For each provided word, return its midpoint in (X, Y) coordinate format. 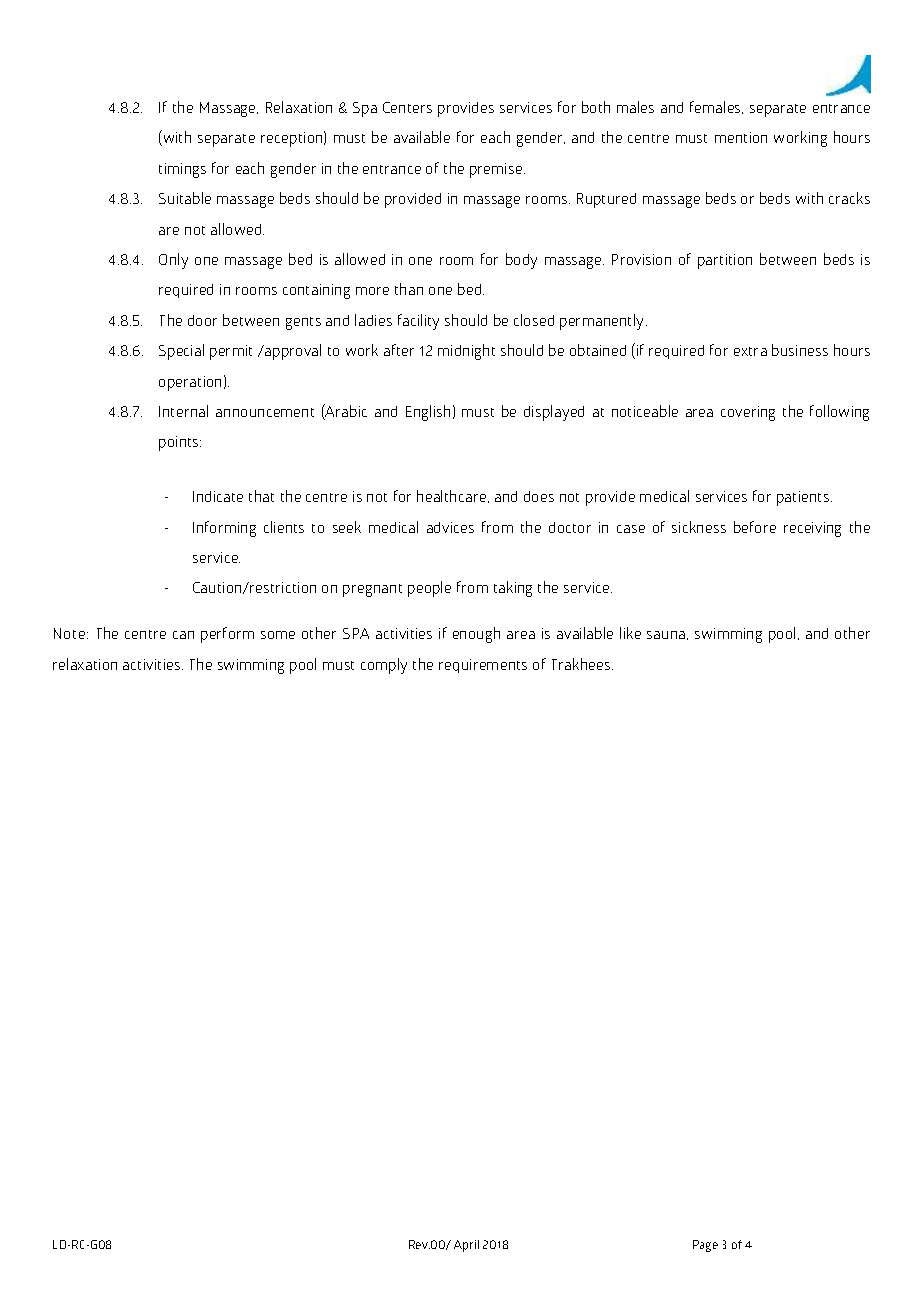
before (755, 527)
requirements (483, 666)
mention (741, 137)
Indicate (218, 496)
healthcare (453, 496)
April (466, 1246)
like (630, 633)
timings (182, 170)
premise (497, 170)
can (183, 635)
